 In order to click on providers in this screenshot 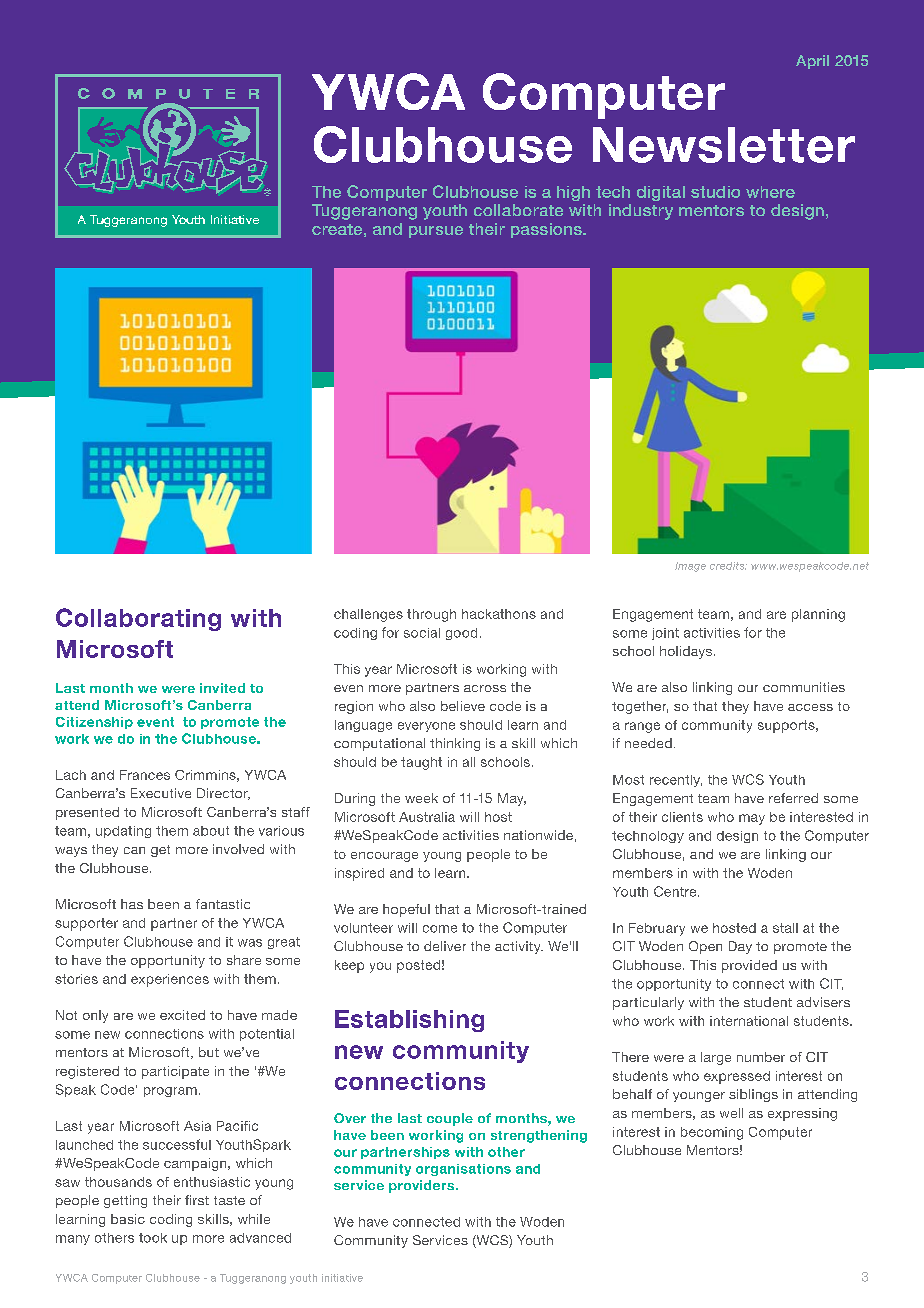, I will do `click(421, 1186)`.
